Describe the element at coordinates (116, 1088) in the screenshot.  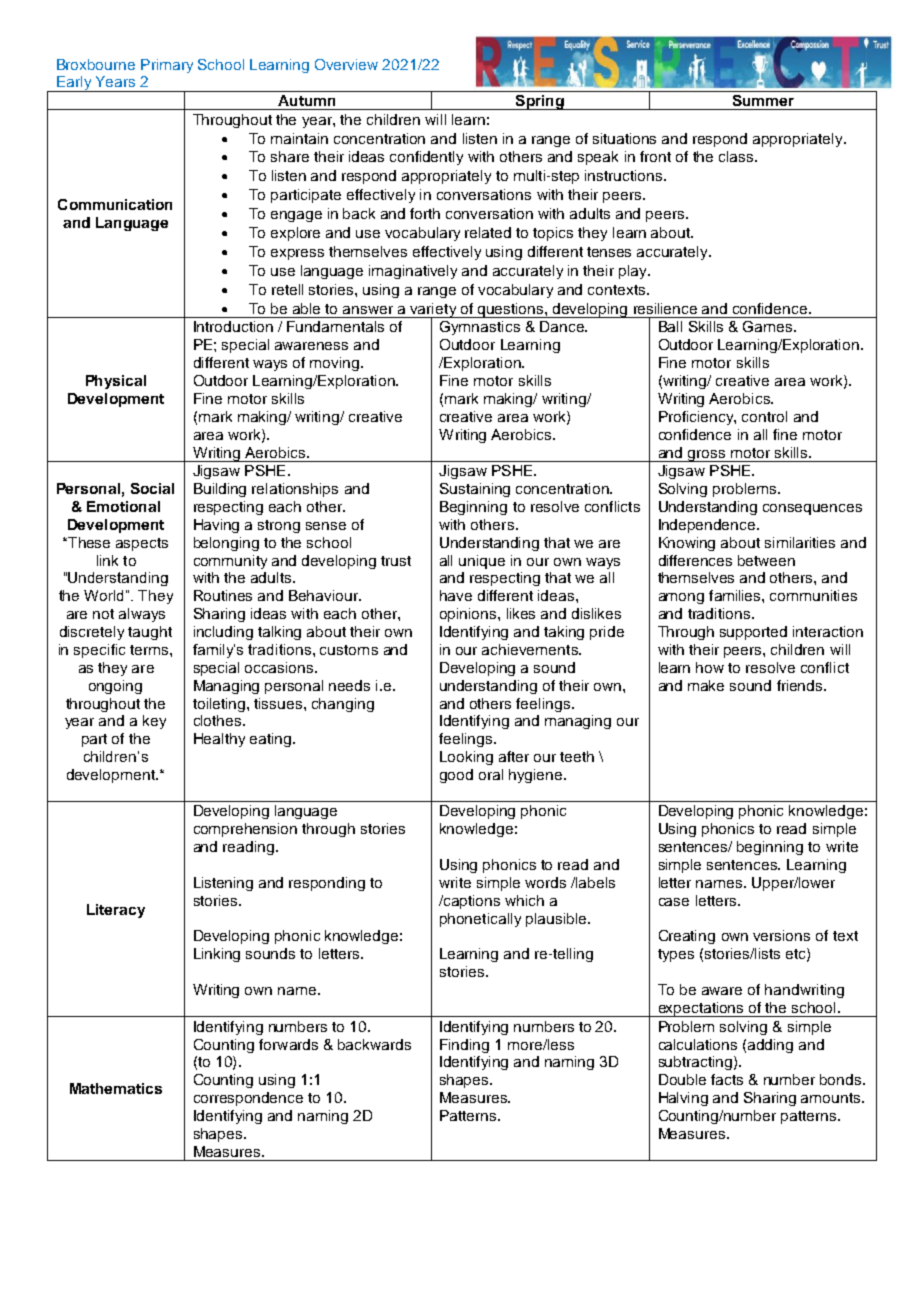
I see `Mathematics` at that location.
